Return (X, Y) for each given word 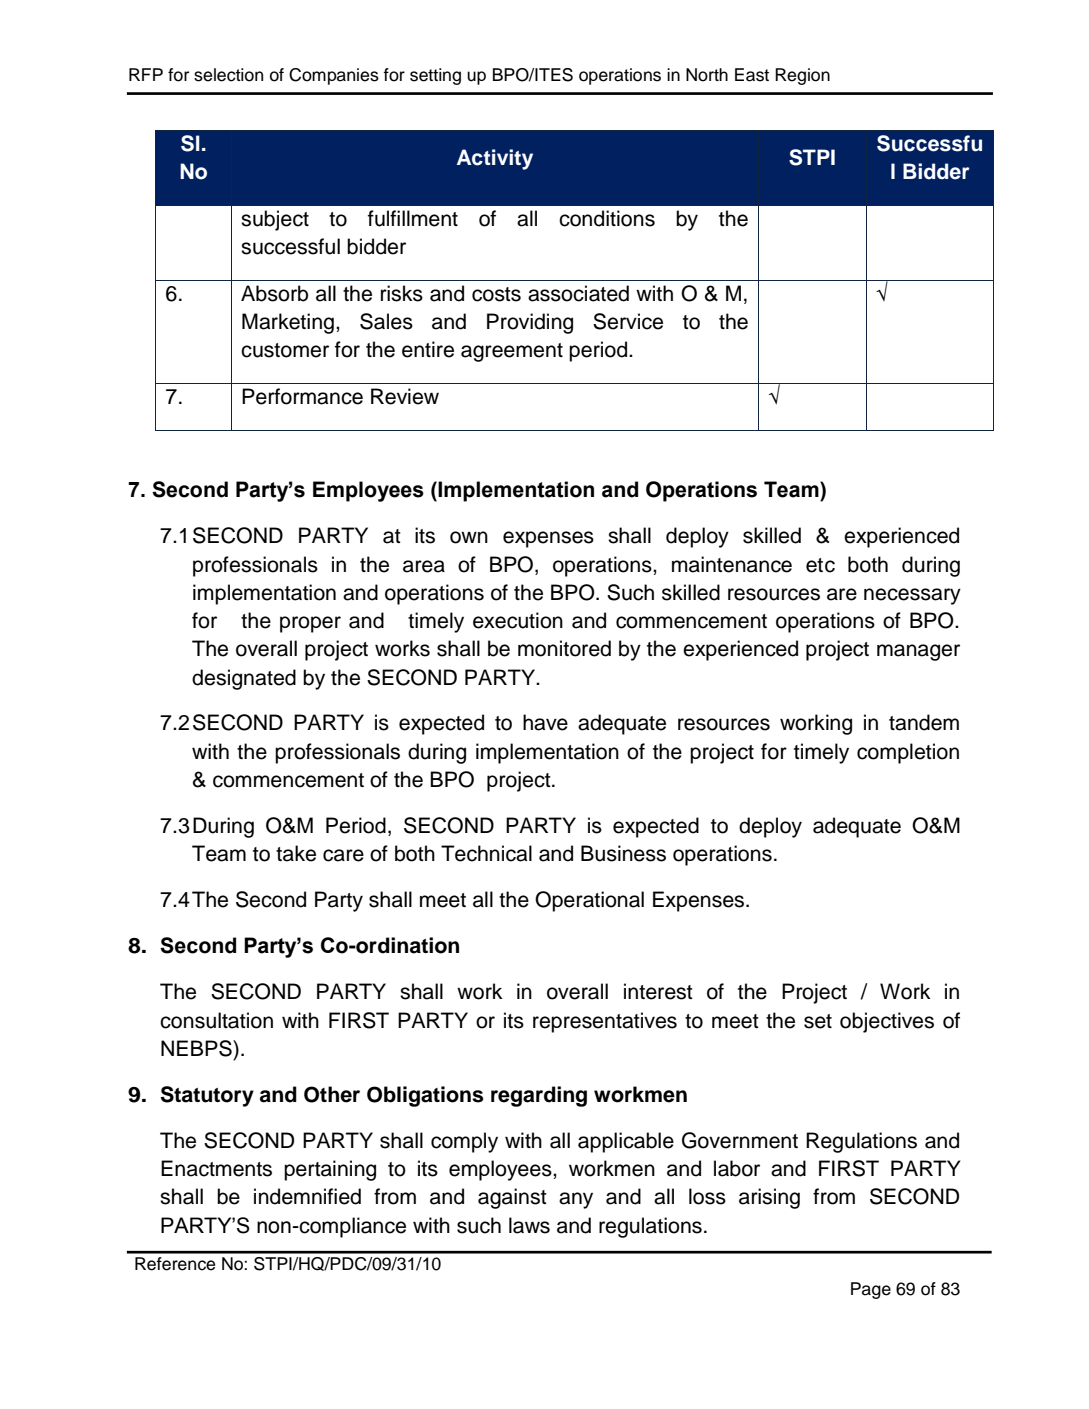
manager (918, 652)
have (545, 722)
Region (802, 76)
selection (228, 75)
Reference (175, 1264)
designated (244, 679)
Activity (495, 159)
